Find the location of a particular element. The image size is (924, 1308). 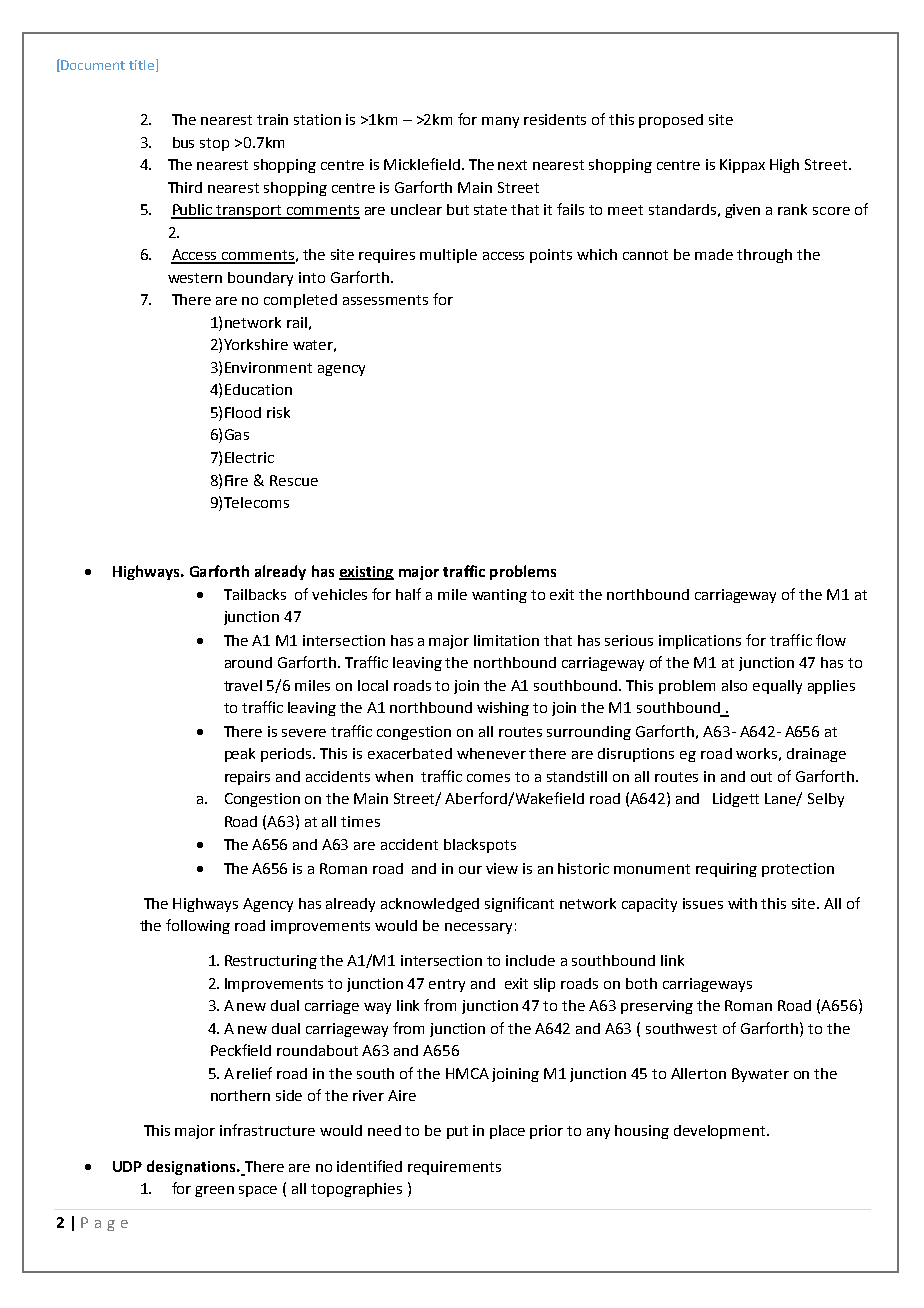

bus is located at coordinates (183, 142).
